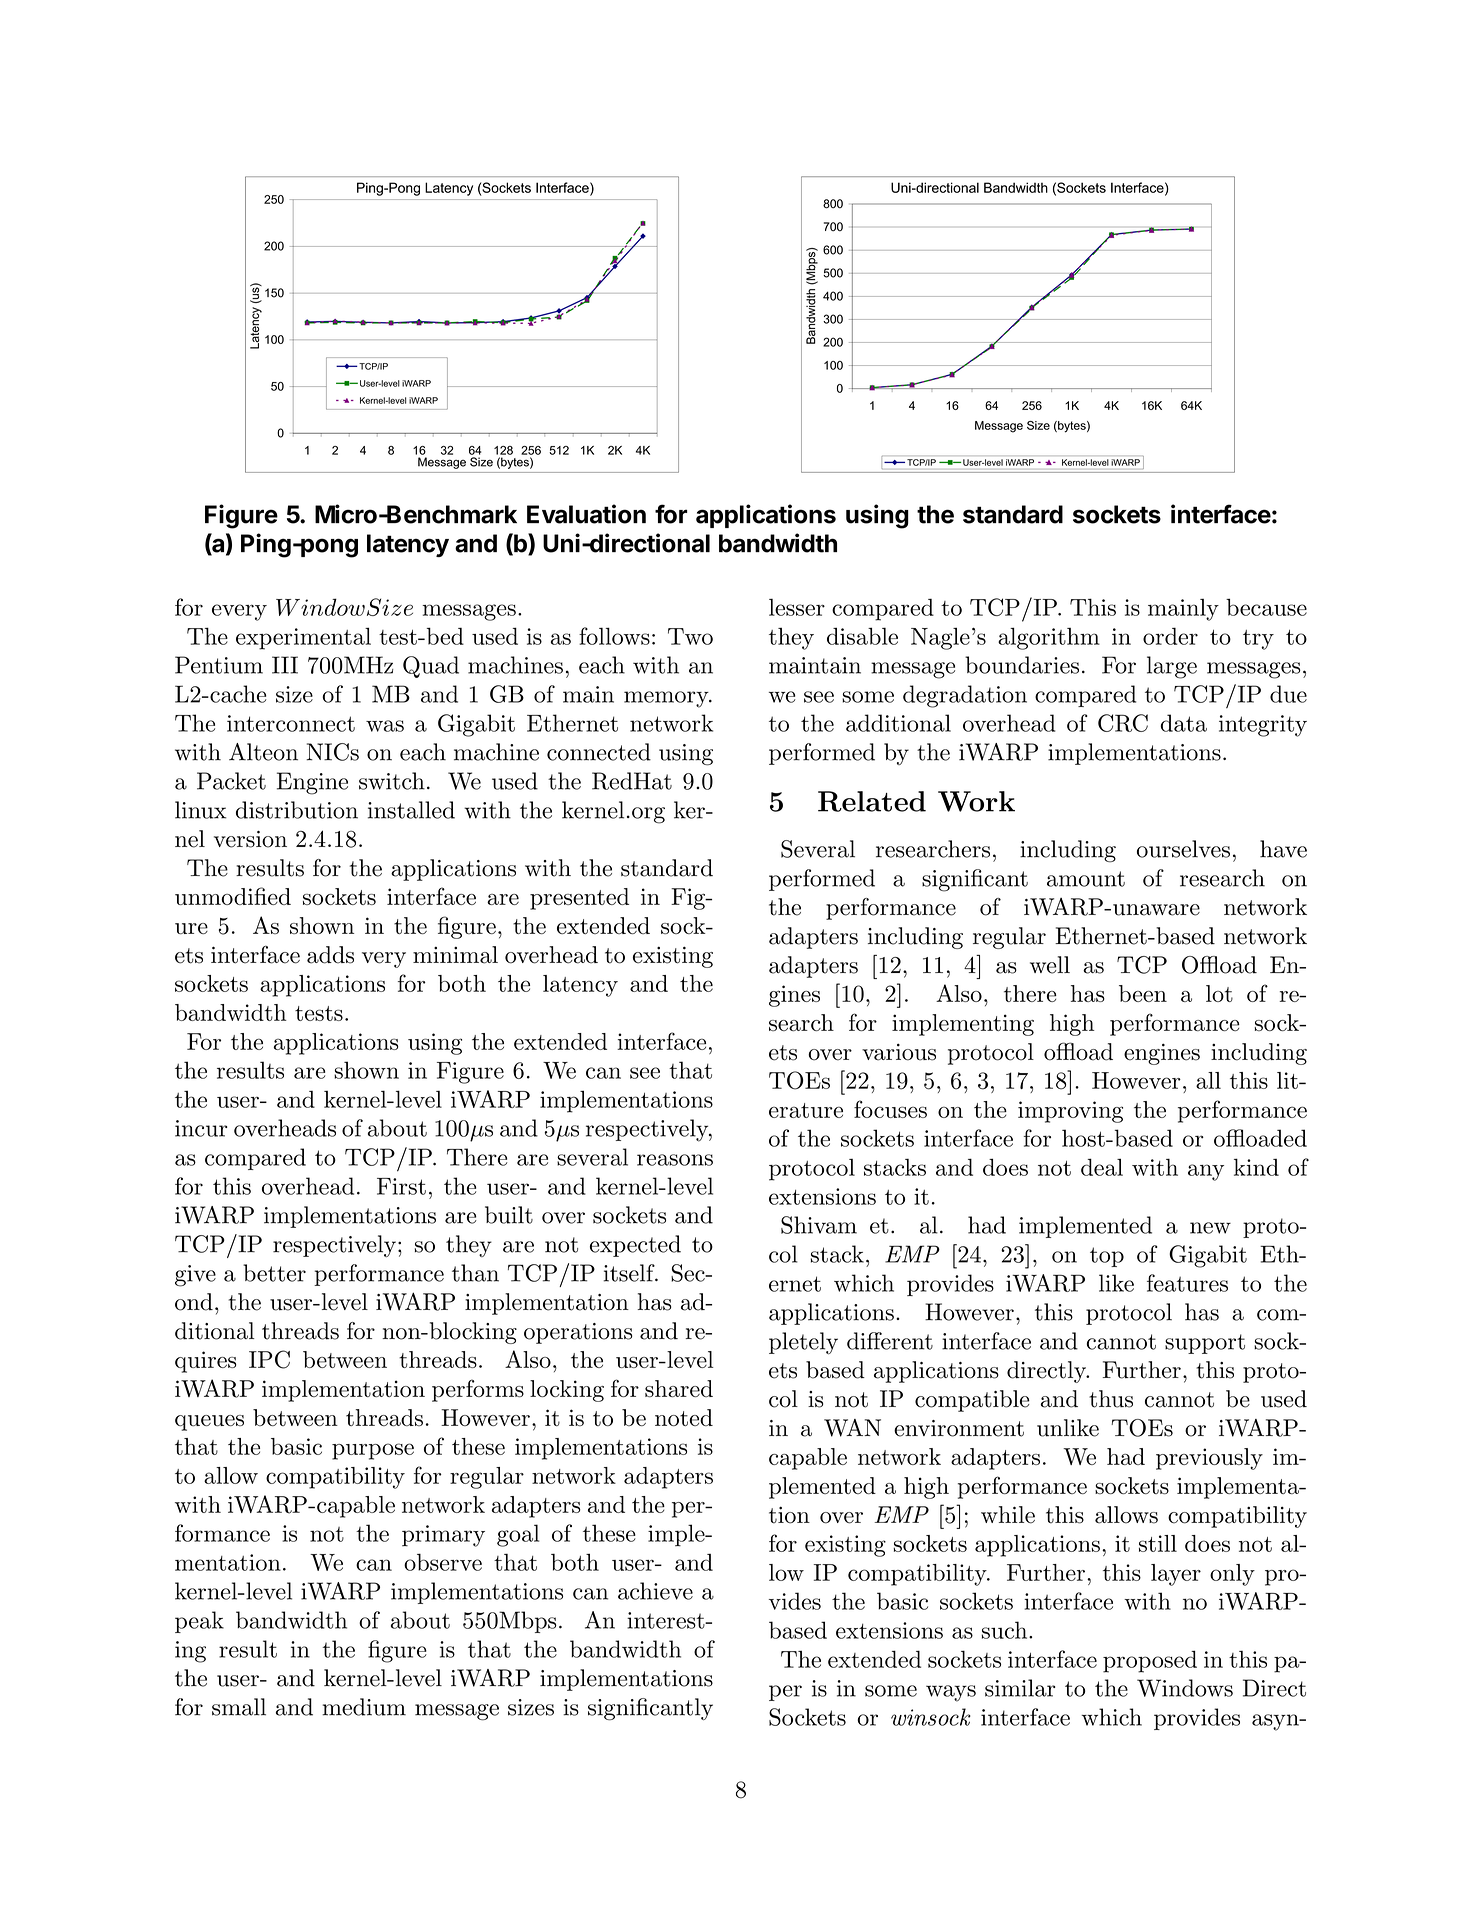  Describe the element at coordinates (1170, 636) in the screenshot. I see `order` at that location.
